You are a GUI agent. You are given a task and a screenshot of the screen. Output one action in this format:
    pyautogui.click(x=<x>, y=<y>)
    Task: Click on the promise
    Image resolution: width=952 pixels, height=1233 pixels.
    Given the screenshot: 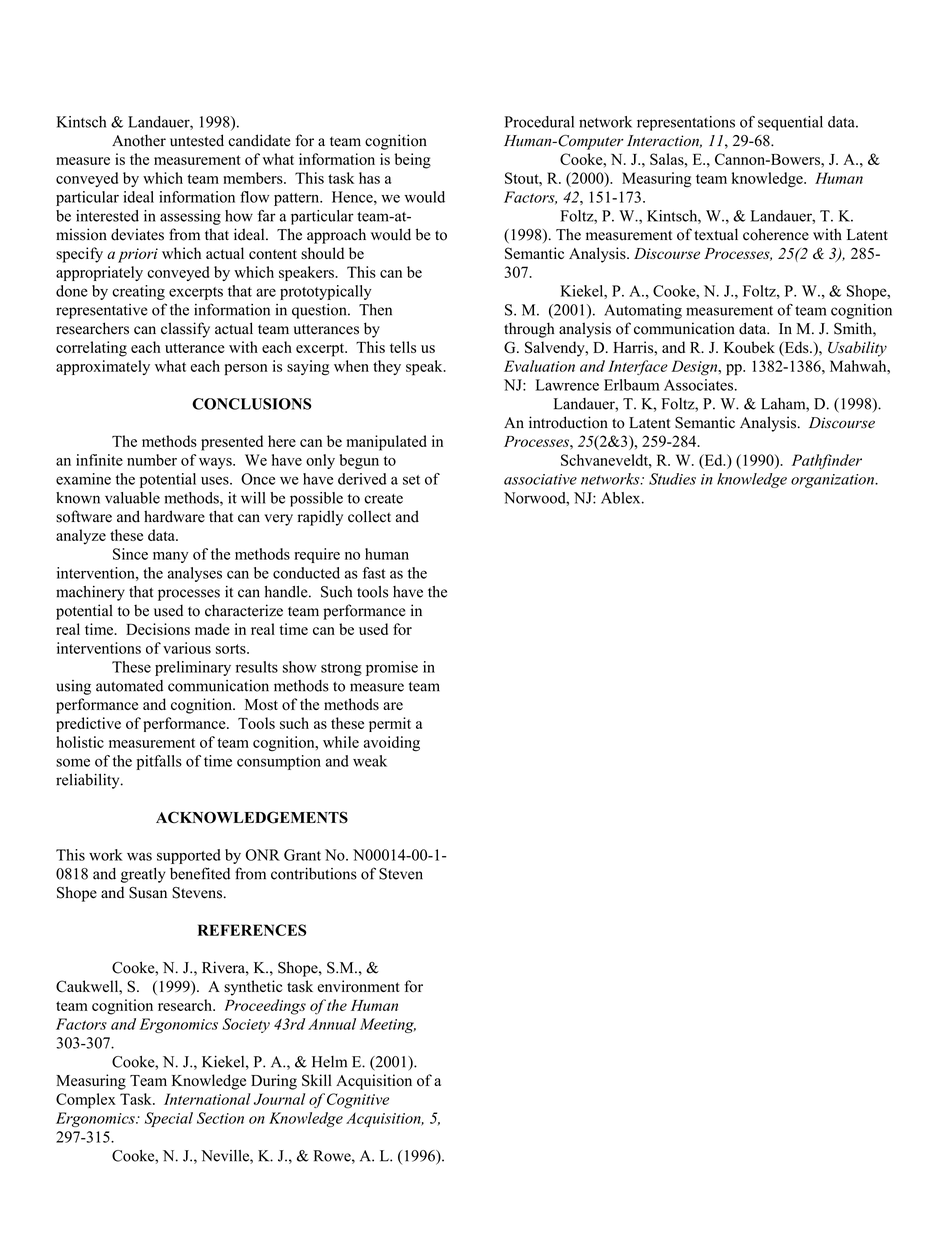 What is the action you would take?
    pyautogui.click(x=392, y=668)
